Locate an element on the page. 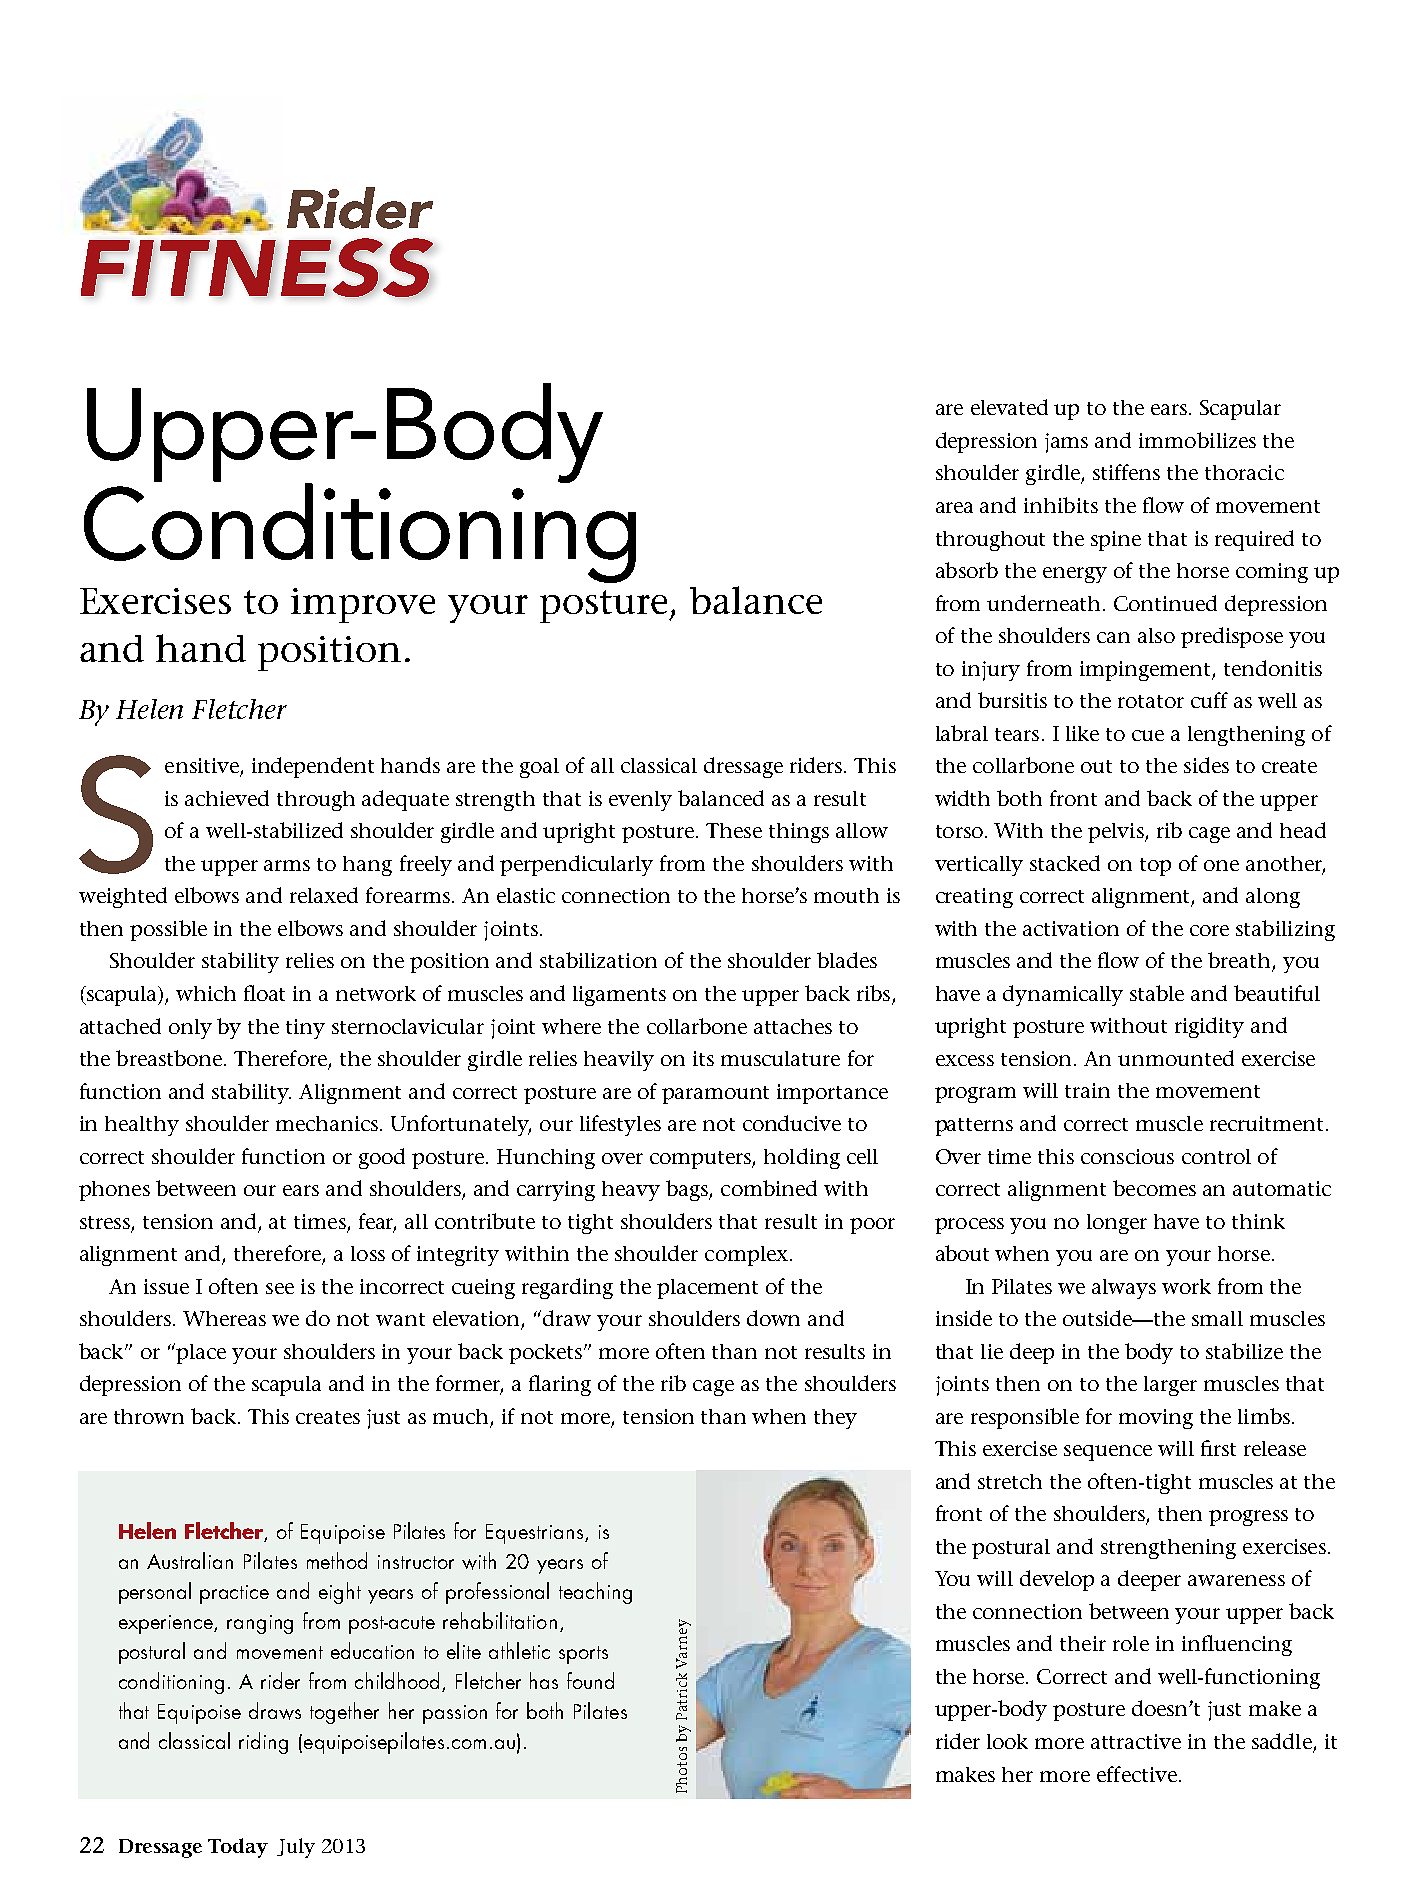  elevated is located at coordinates (1009, 407).
